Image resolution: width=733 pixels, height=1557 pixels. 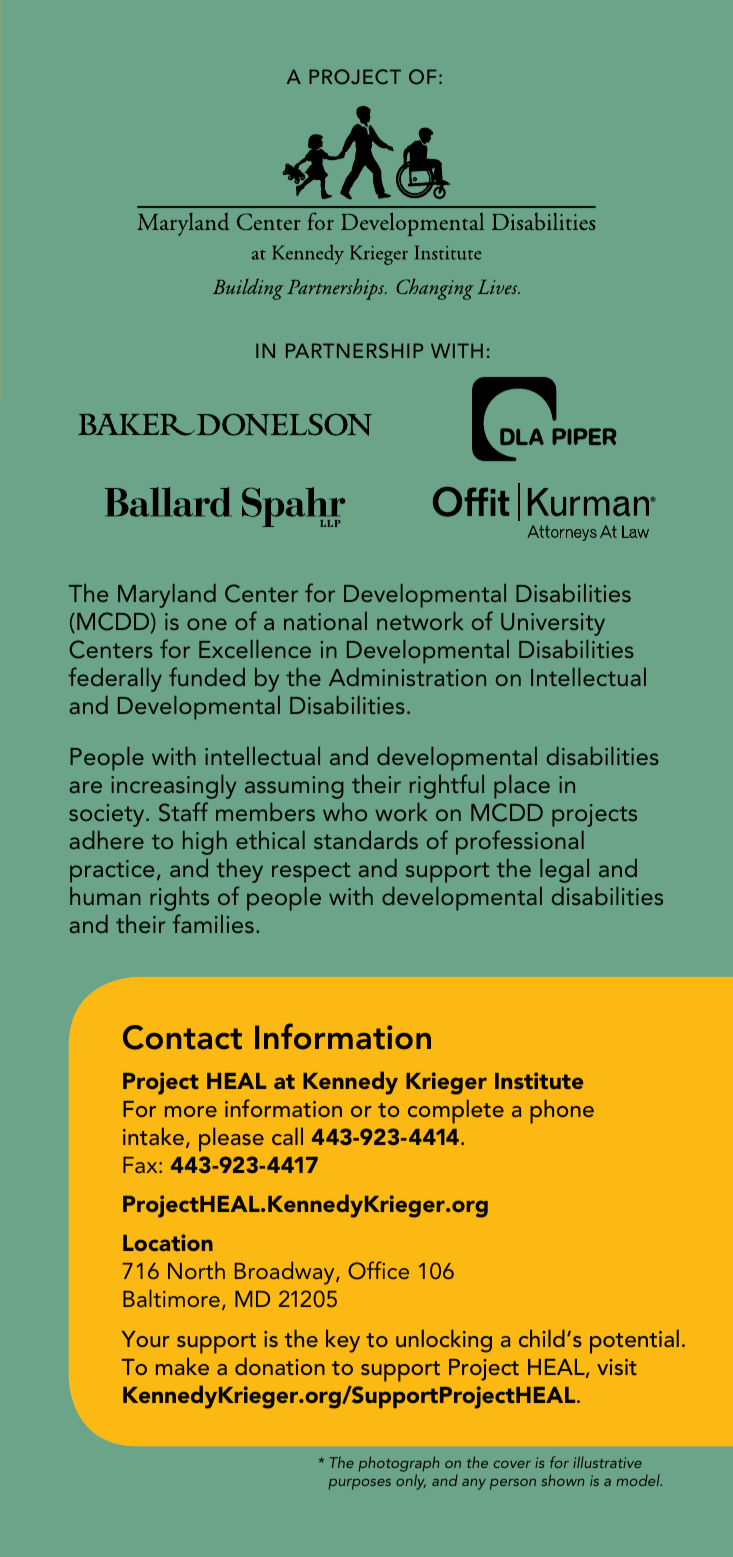 What do you see at coordinates (553, 624) in the screenshot?
I see `University` at bounding box center [553, 624].
